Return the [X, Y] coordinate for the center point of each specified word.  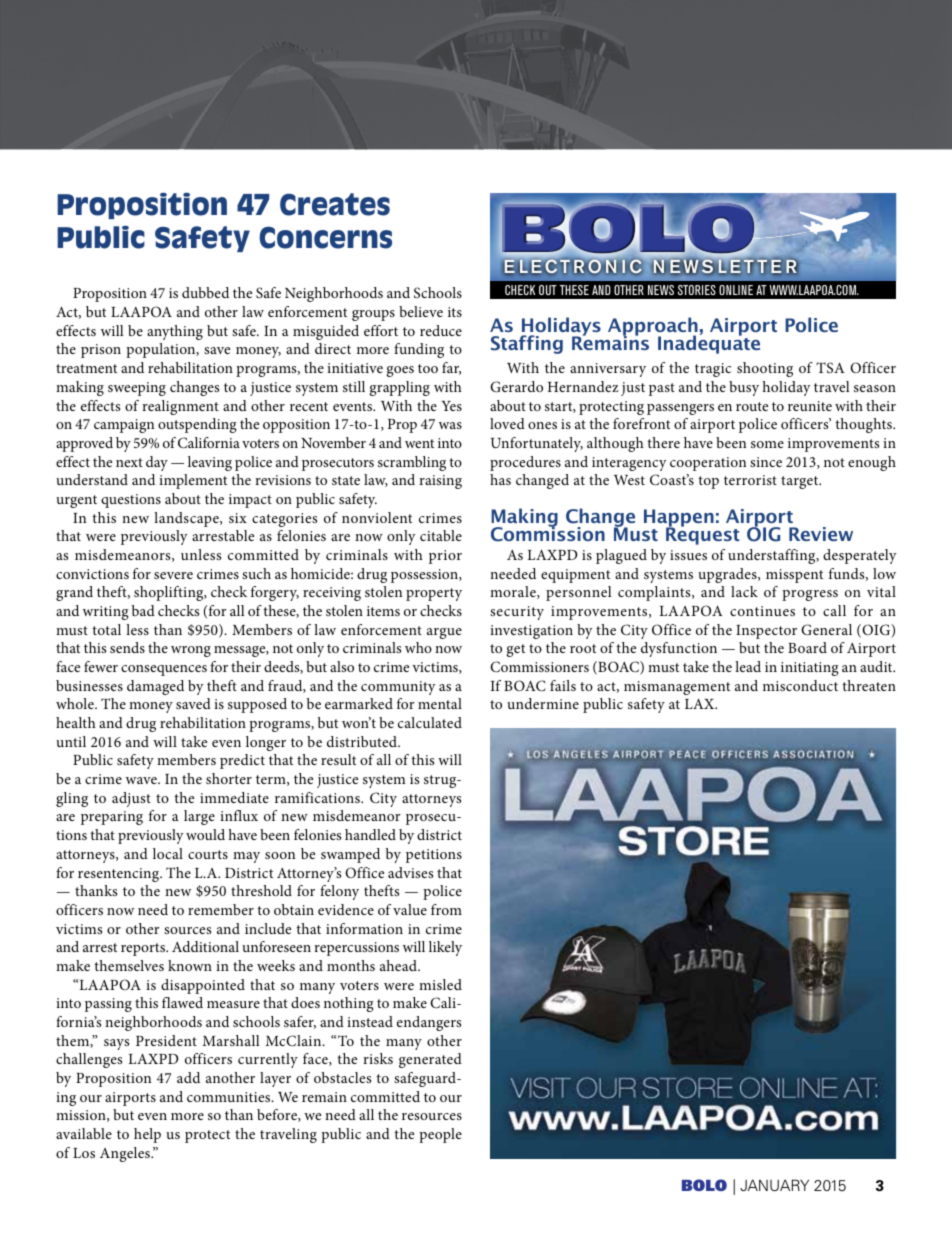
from [446, 909]
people [440, 1135]
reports [144, 949]
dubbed [205, 292]
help [147, 1135]
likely [445, 948]
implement [193, 481]
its [455, 312]
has [500, 479]
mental [440, 703]
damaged [155, 687]
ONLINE [736, 290]
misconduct [800, 685]
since [766, 462]
